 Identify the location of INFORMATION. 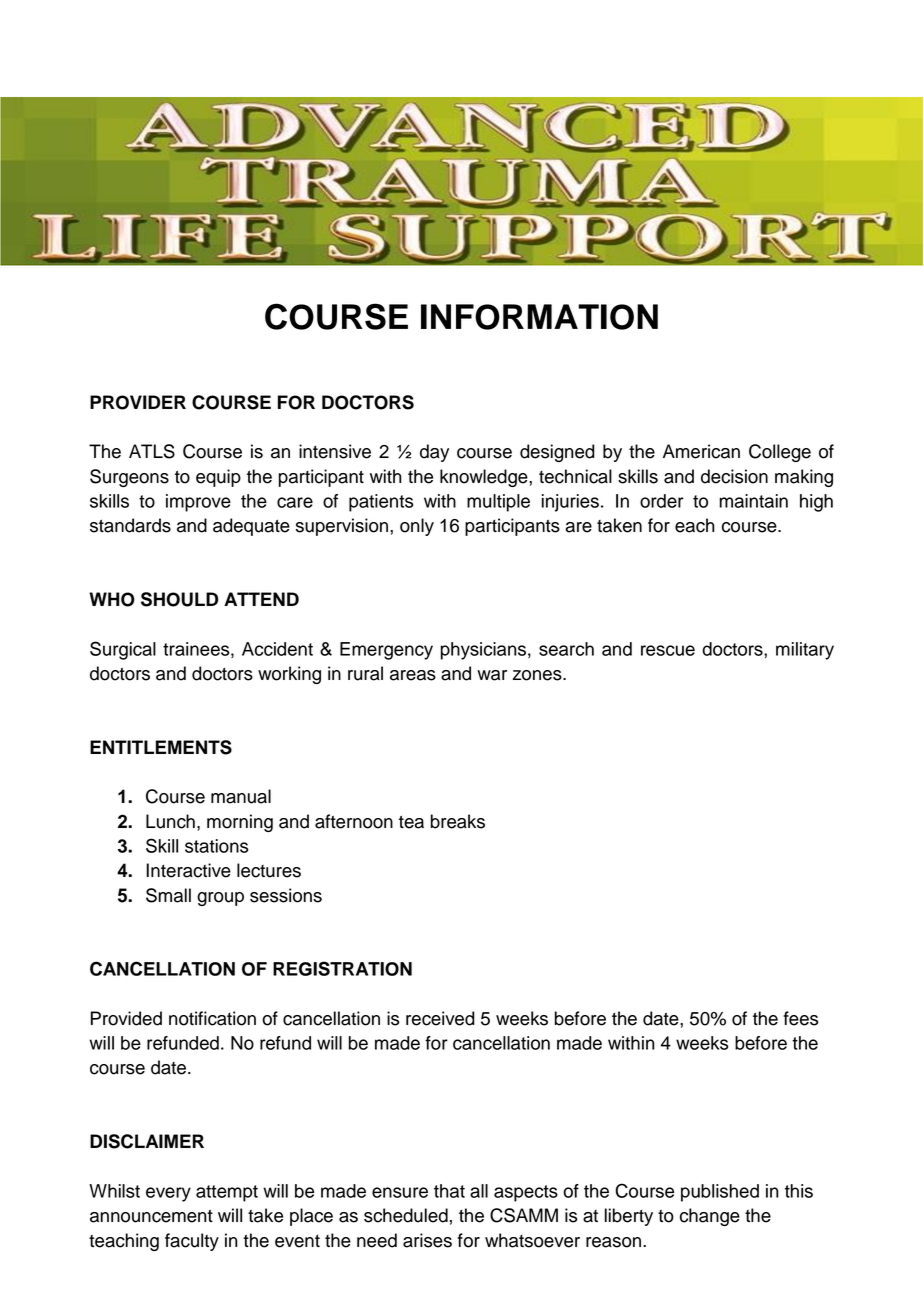
(539, 317).
